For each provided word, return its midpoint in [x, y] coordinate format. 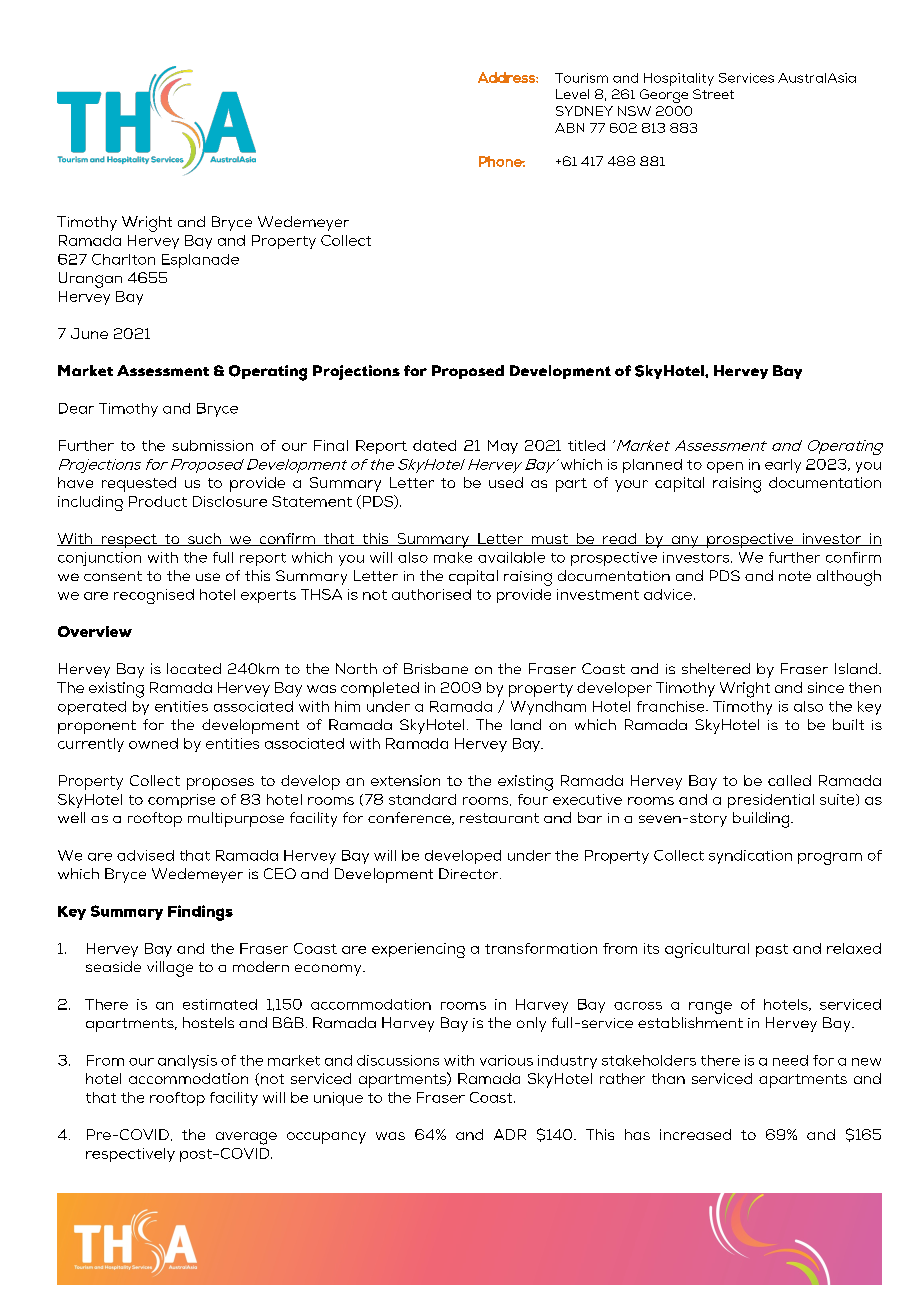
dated [434, 445]
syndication [750, 857]
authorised [431, 594]
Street [713, 94]
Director [470, 873]
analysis [187, 1062]
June [89, 333]
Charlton [123, 259]
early [783, 466]
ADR [510, 1134]
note [795, 576]
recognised [154, 596]
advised [145, 855]
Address [507, 77]
